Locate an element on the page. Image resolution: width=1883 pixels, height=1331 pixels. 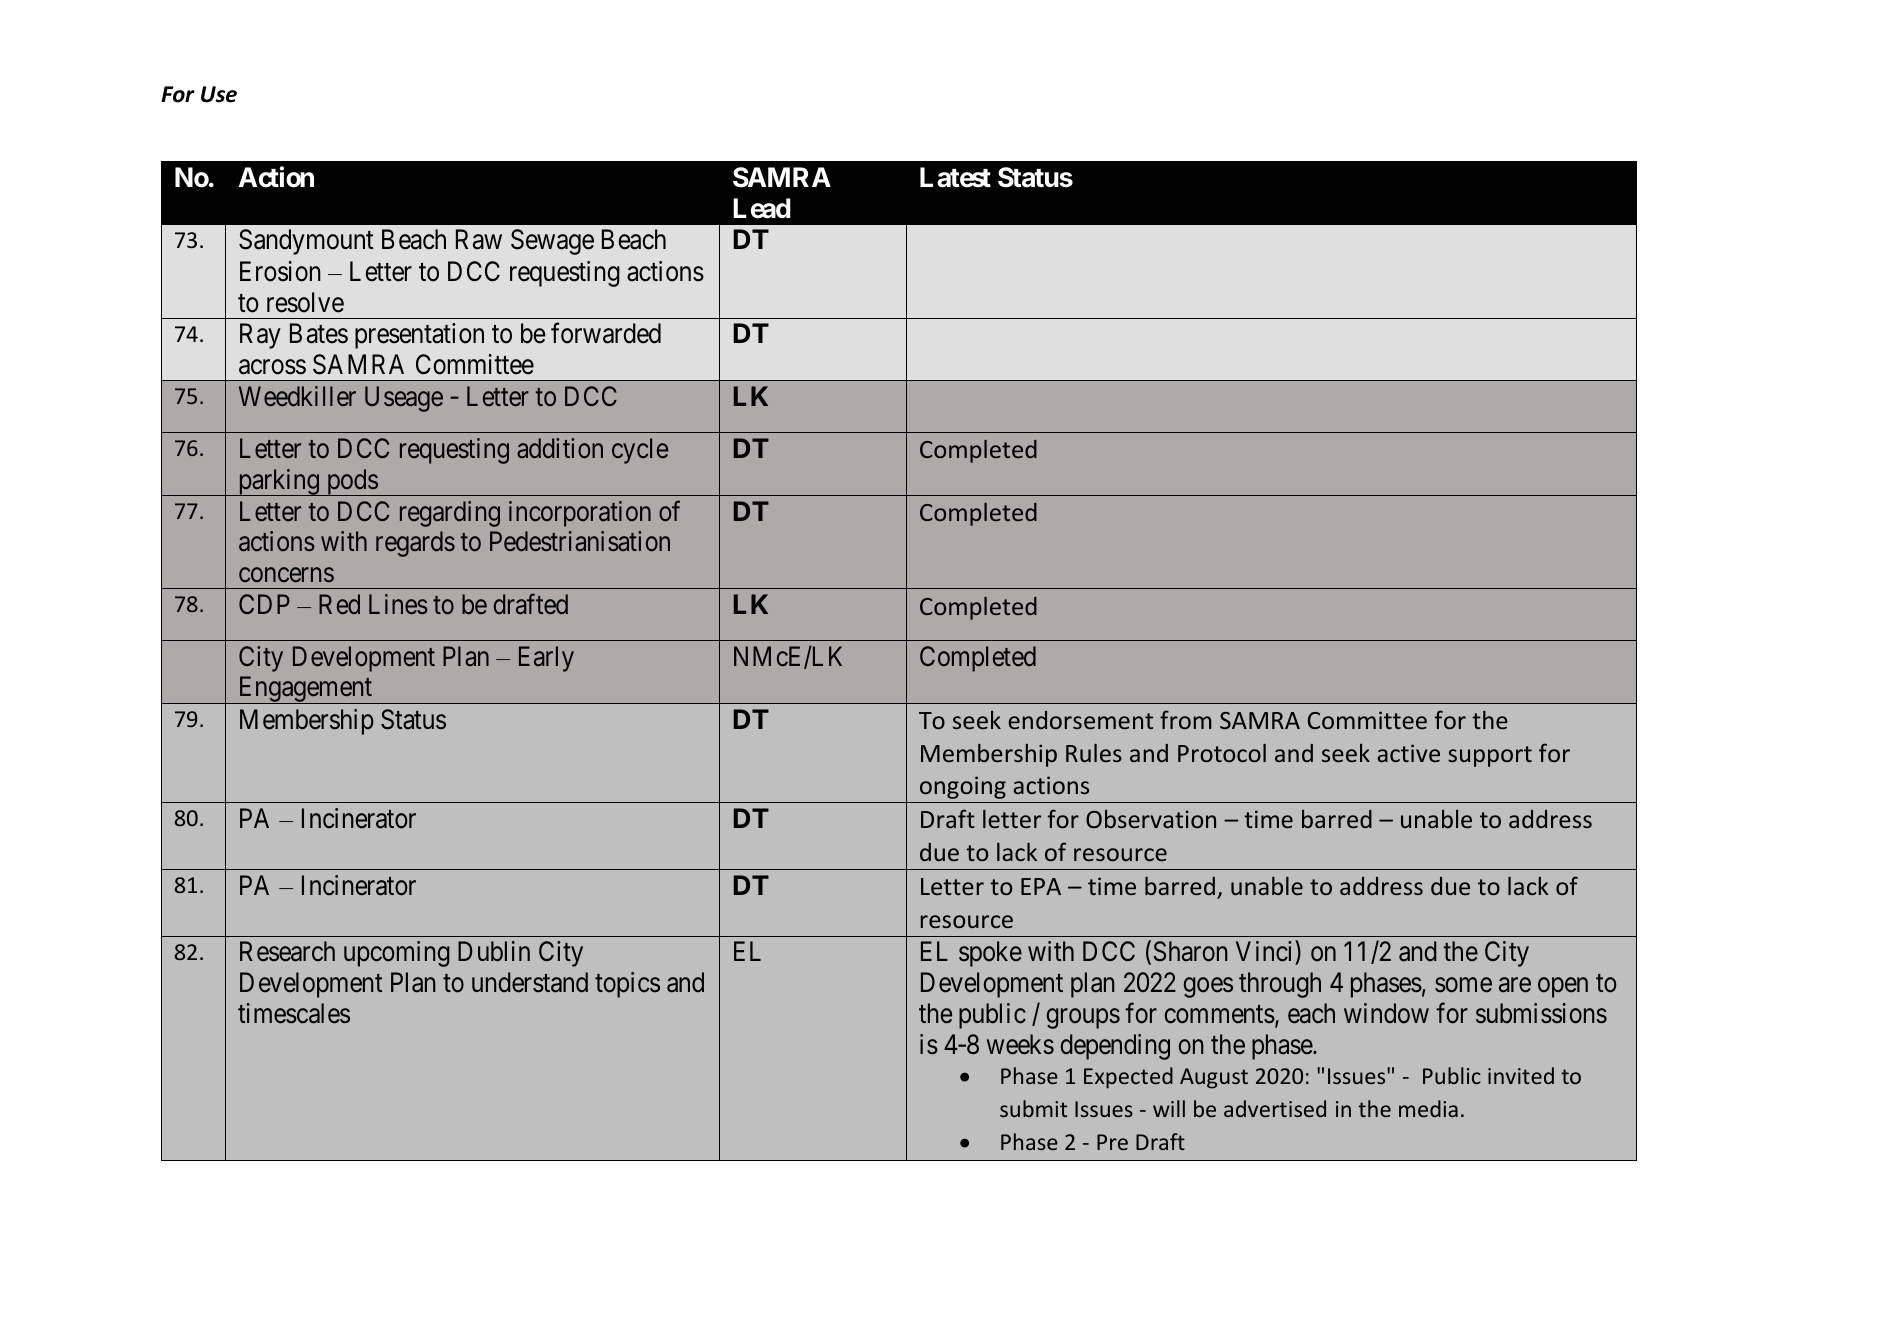
presentation is located at coordinates (419, 336).
